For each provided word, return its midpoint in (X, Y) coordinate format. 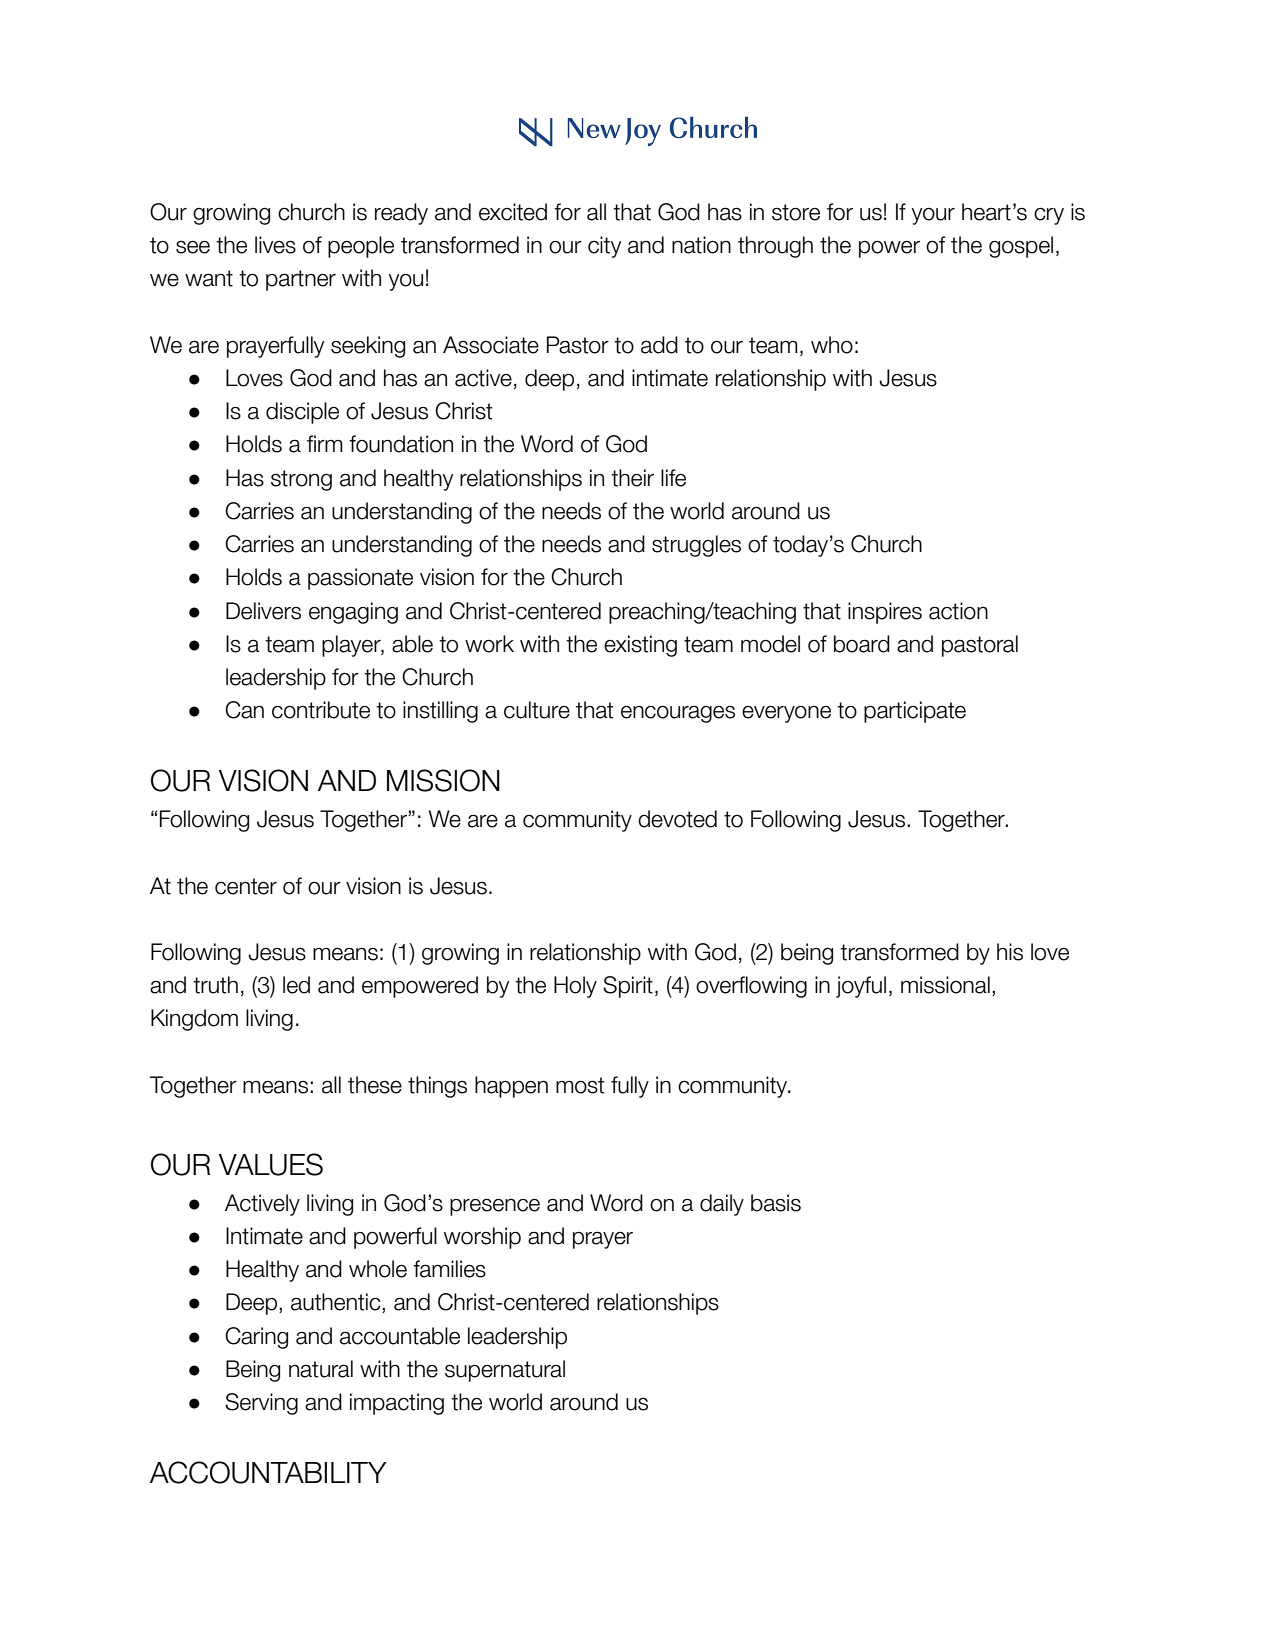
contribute (321, 710)
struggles (696, 546)
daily (722, 1205)
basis (776, 1203)
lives (275, 245)
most (580, 1085)
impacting (397, 1404)
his (1010, 952)
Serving (261, 1404)
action (958, 611)
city (604, 247)
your (933, 216)
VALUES (271, 1164)
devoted (677, 819)
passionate (360, 579)
